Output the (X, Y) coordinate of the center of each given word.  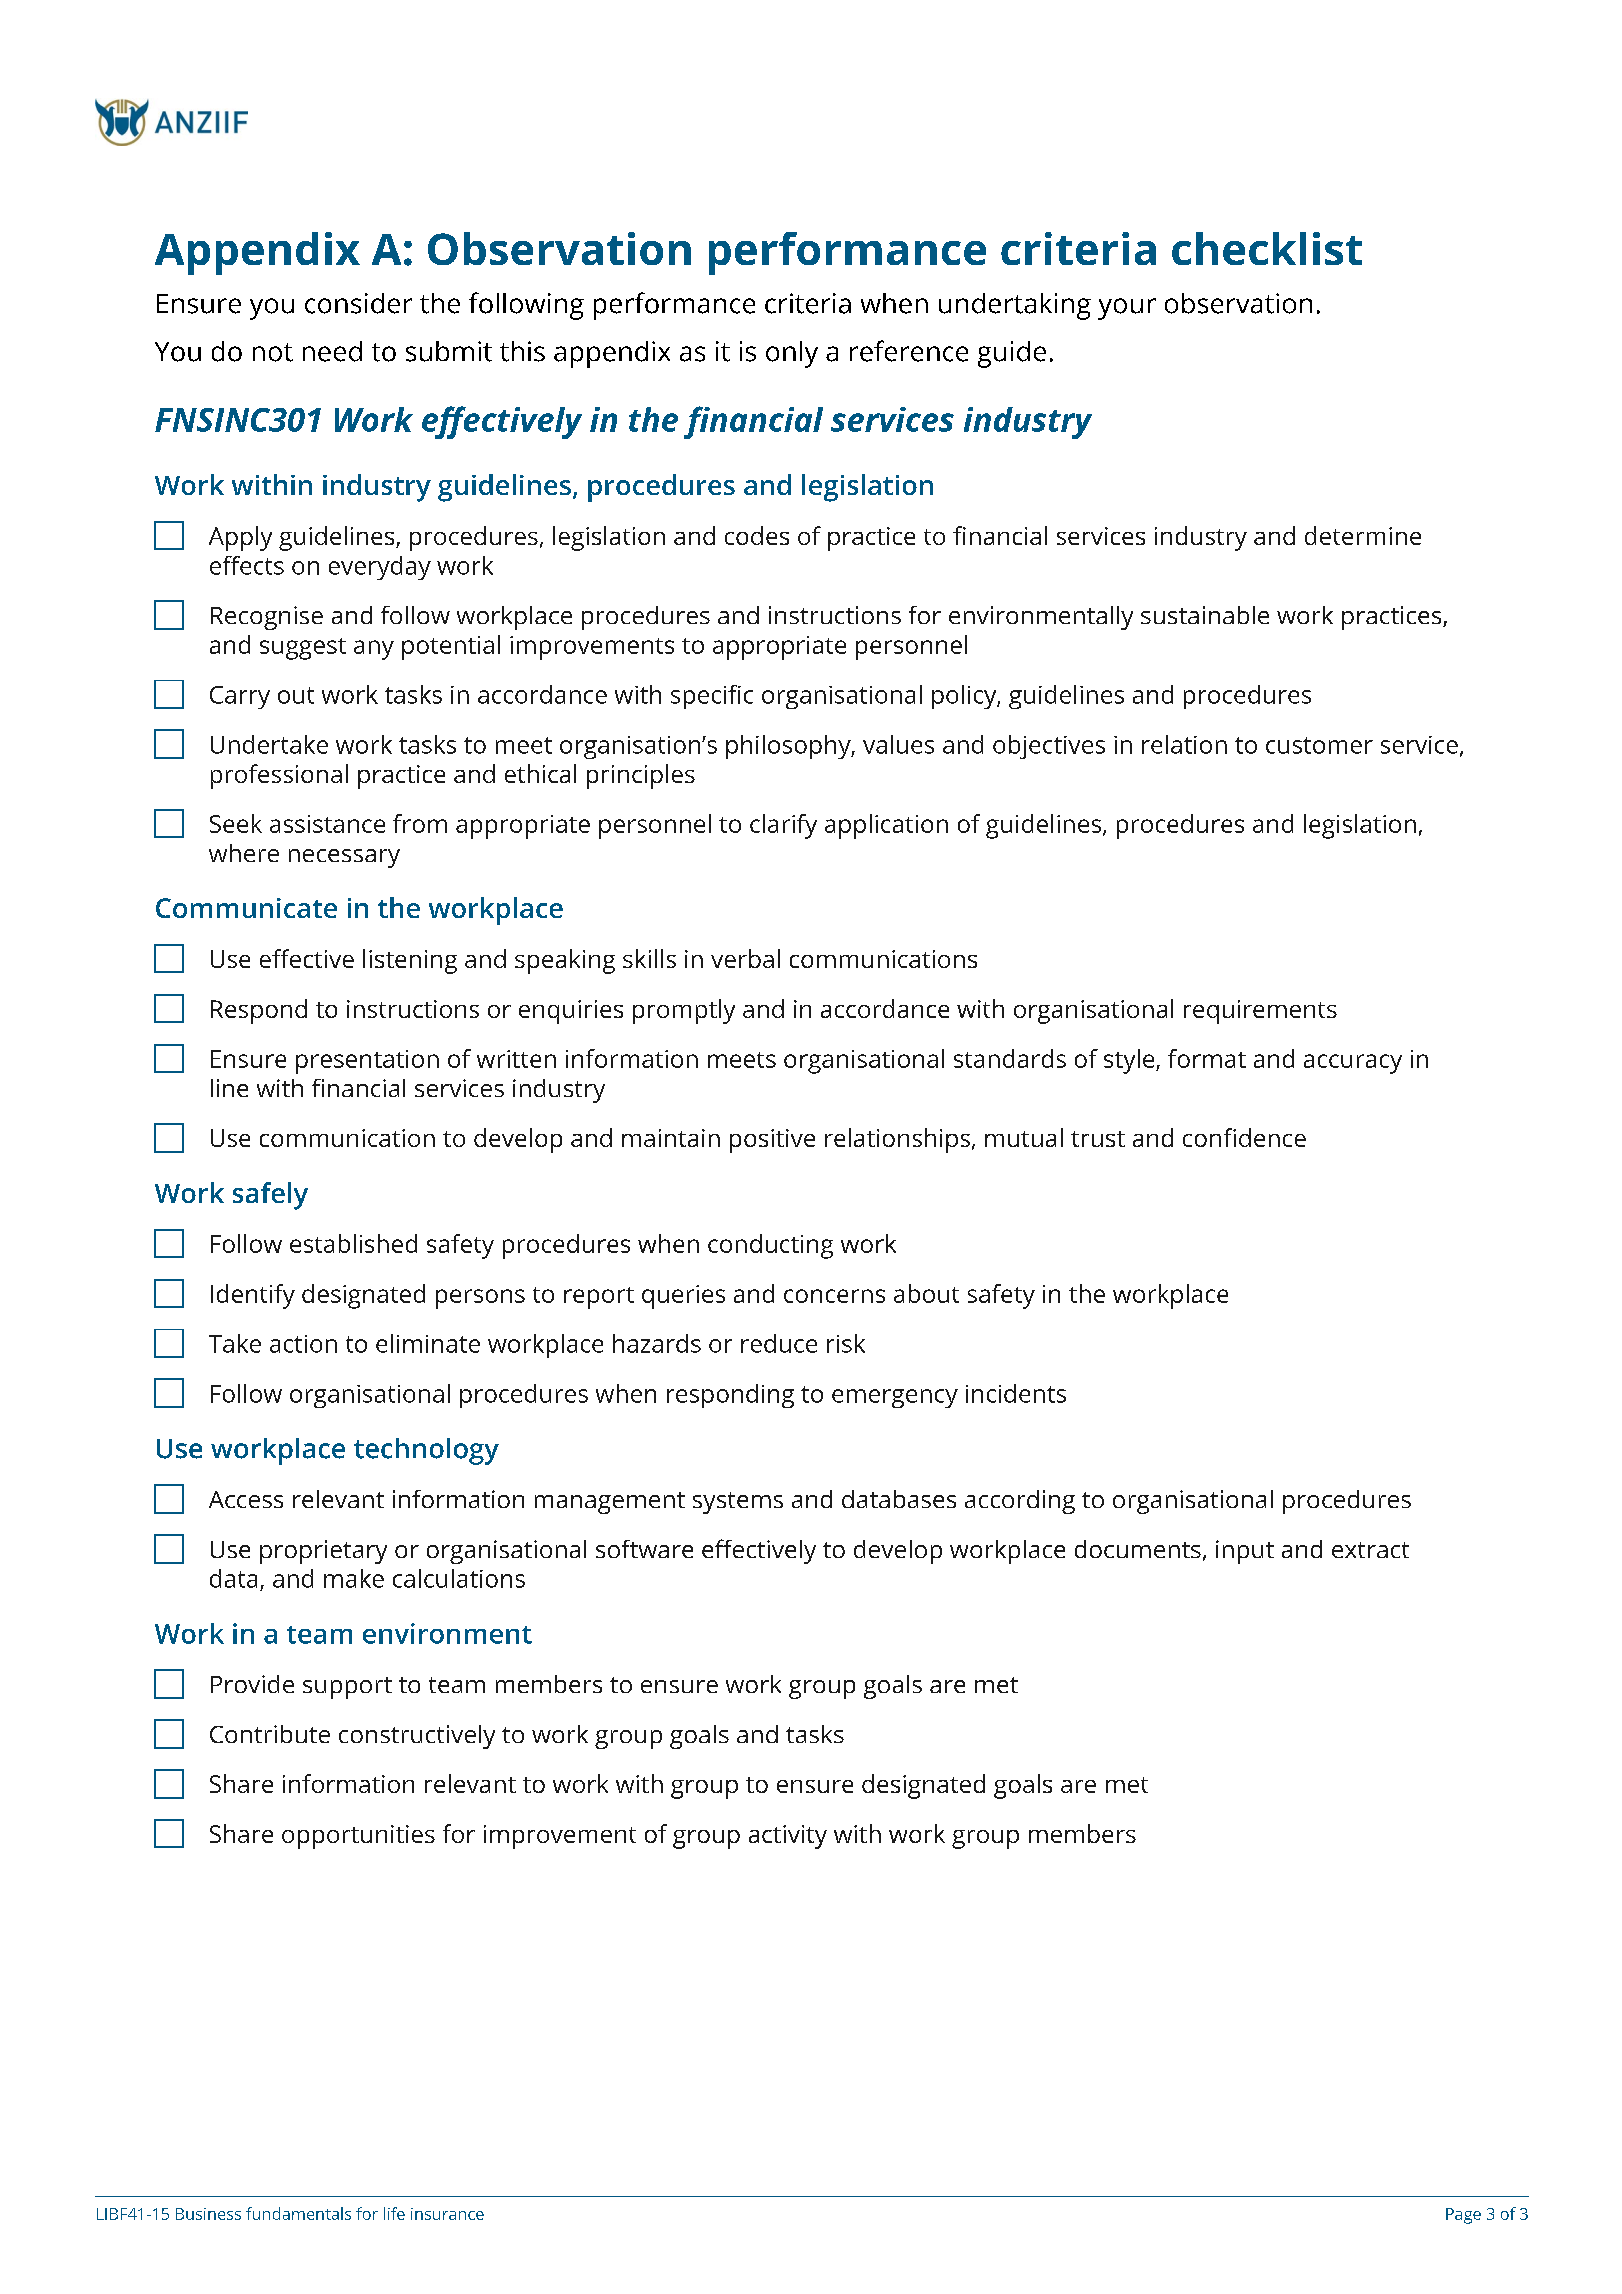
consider (358, 303)
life (394, 2213)
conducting (770, 1246)
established (353, 1243)
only (792, 354)
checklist (1267, 248)
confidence (1244, 1137)
